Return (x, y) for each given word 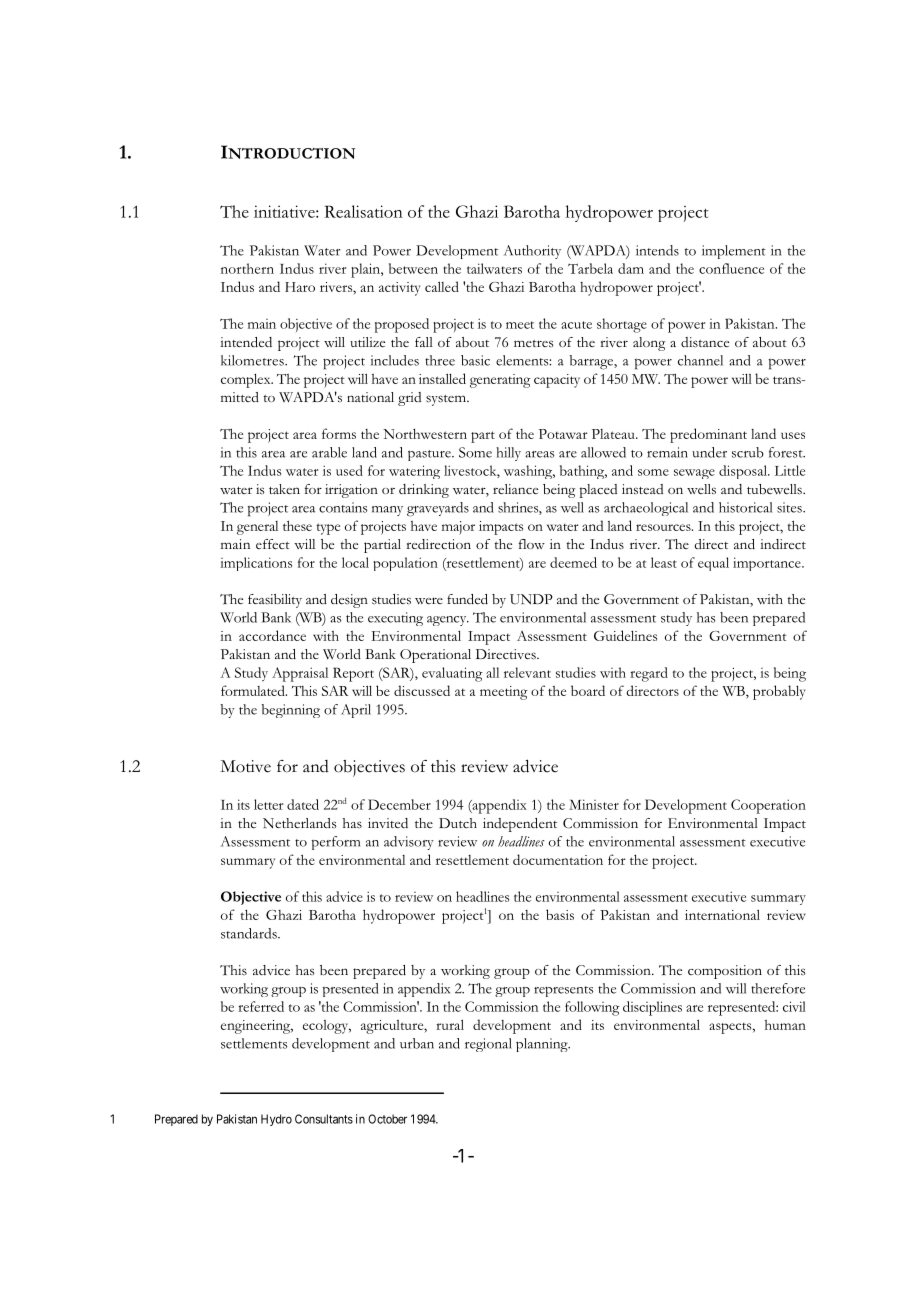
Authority (532, 252)
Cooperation (768, 806)
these (297, 525)
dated (303, 804)
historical (745, 507)
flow (532, 544)
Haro (300, 287)
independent (520, 825)
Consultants (324, 1119)
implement (734, 252)
